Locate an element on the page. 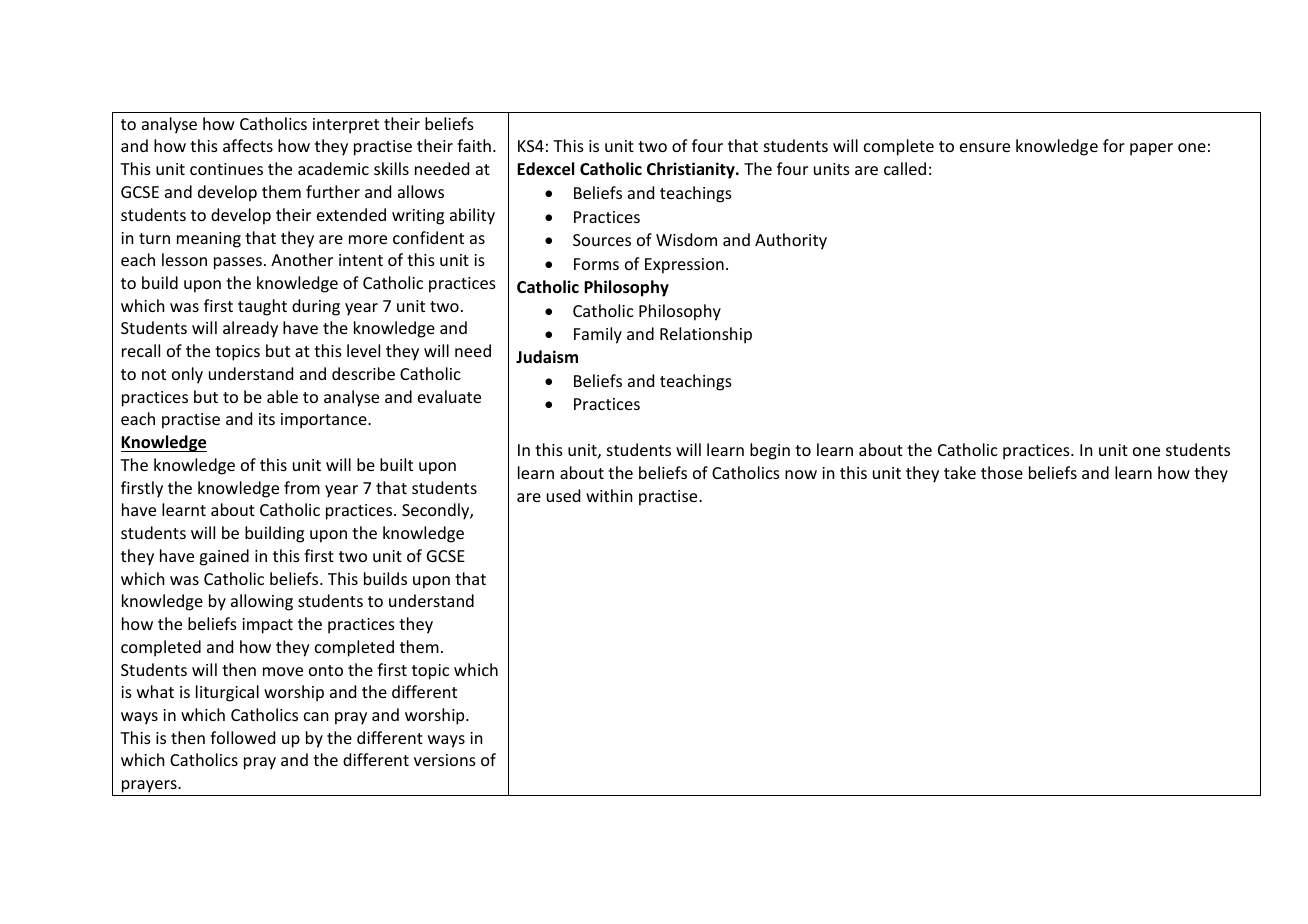  followed is located at coordinates (242, 737).
